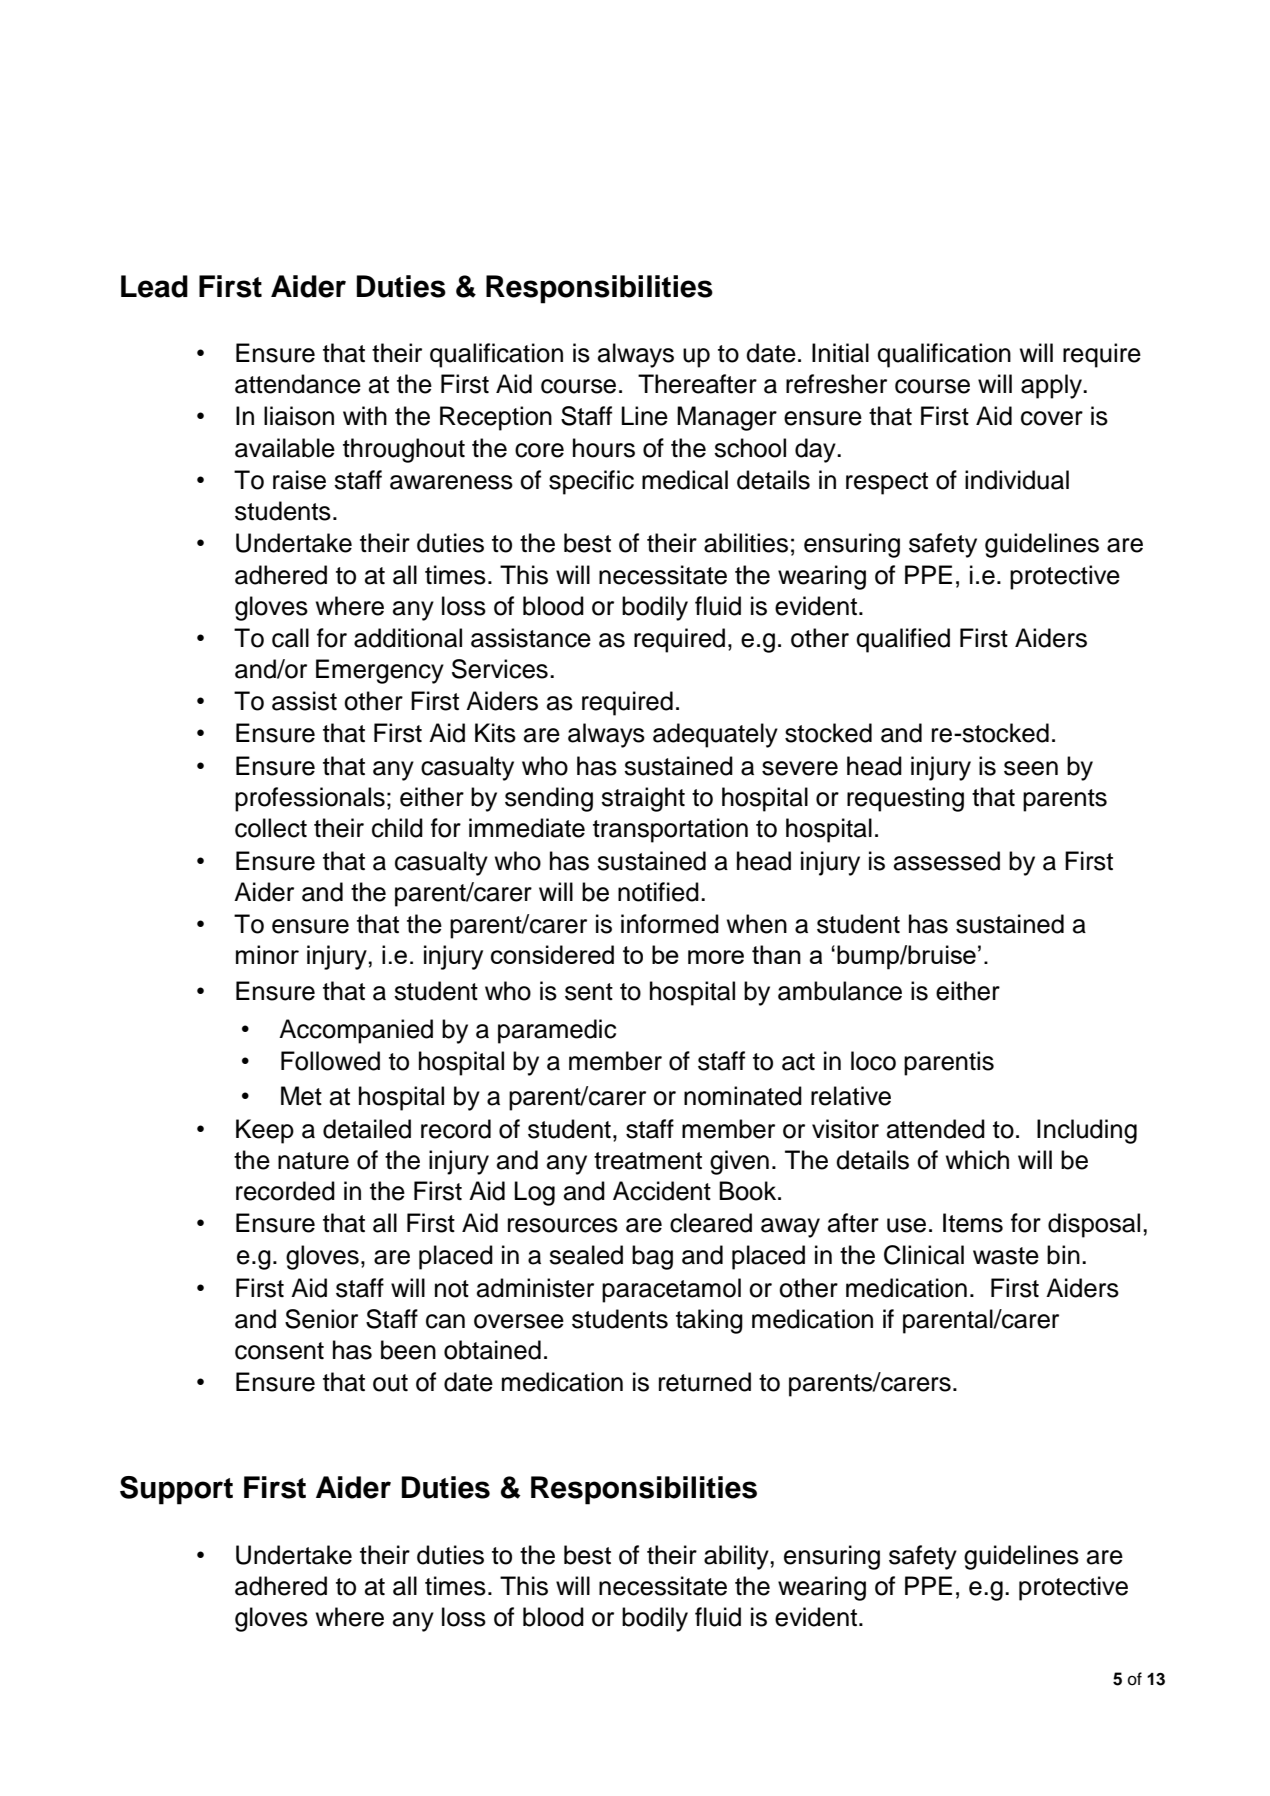 This image has height=1796, width=1270. Describe the element at coordinates (670, 924) in the image. I see `informed` at that location.
